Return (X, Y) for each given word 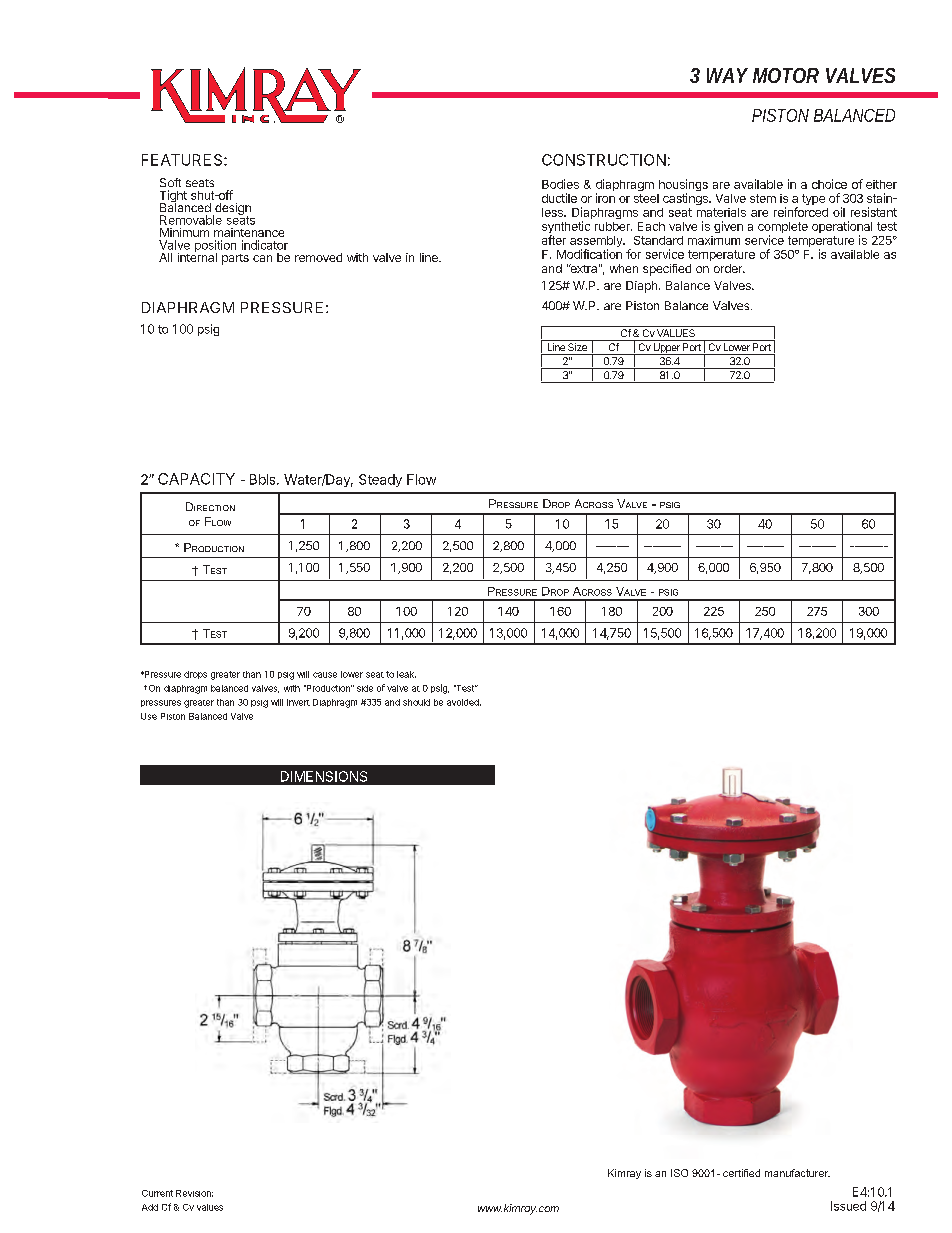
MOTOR (786, 75)
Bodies (560, 184)
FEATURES (183, 160)
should (416, 702)
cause (325, 675)
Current (157, 1193)
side (365, 688)
